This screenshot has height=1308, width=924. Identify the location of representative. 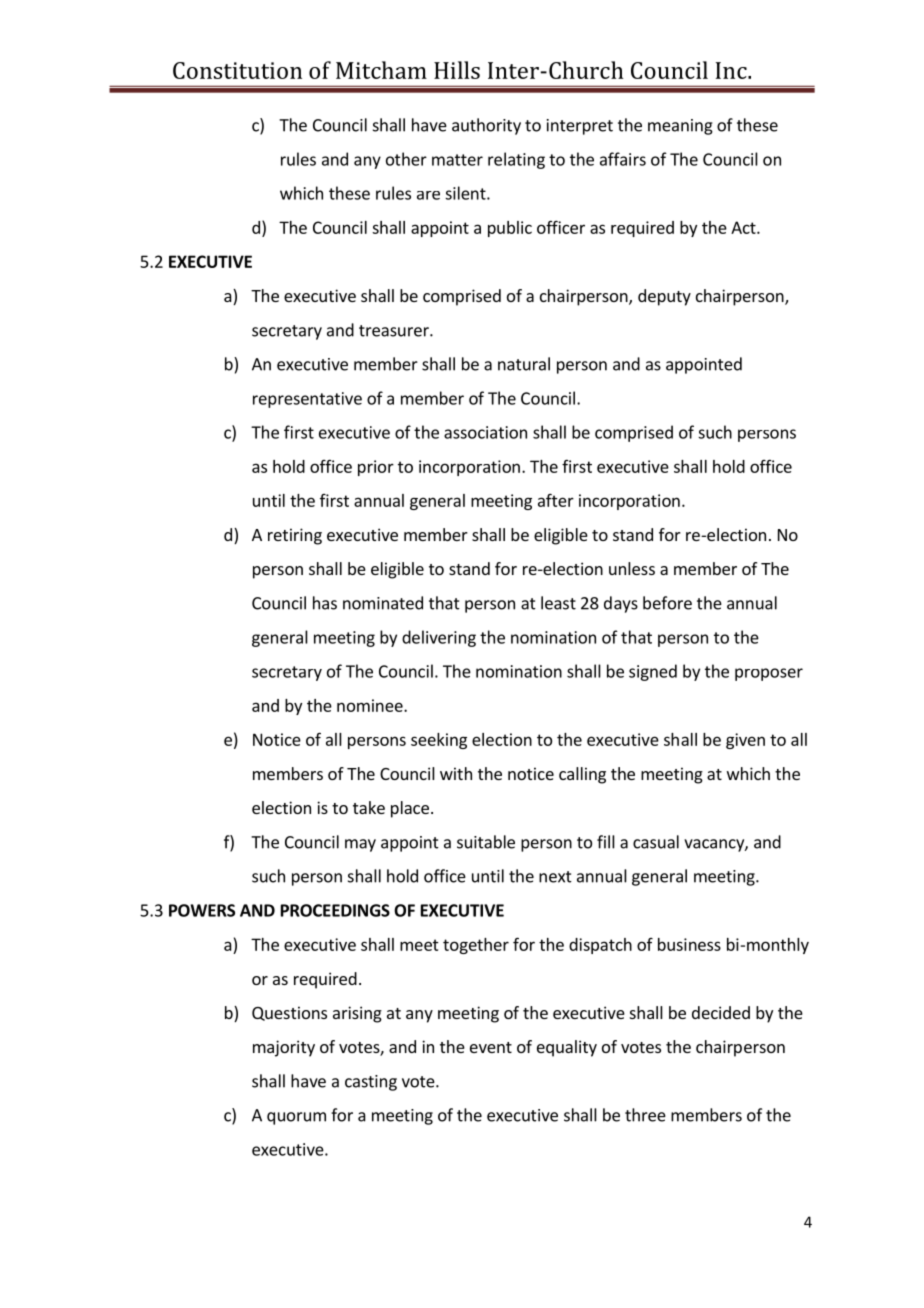
(307, 400).
